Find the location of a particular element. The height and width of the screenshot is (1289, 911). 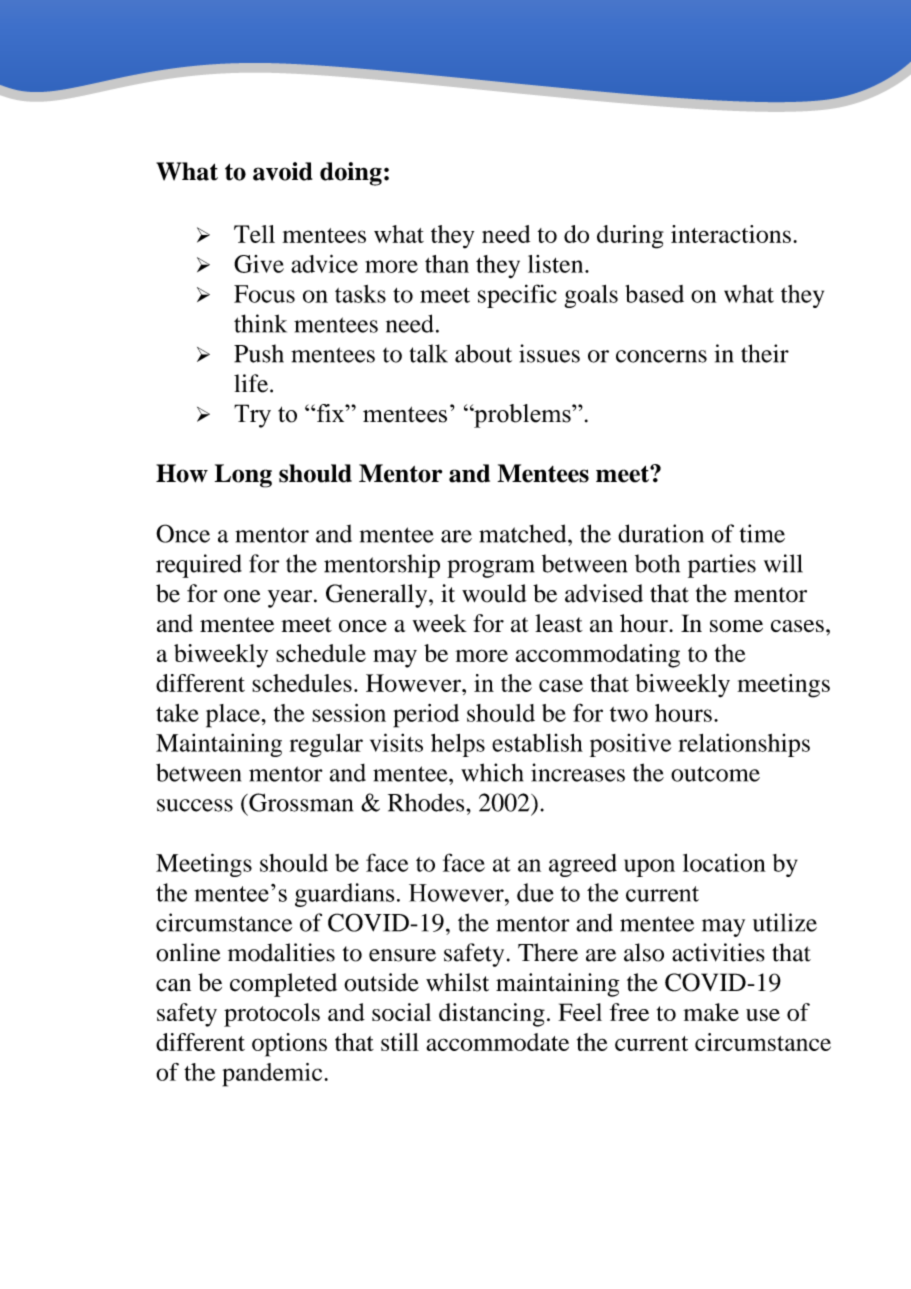

interactions is located at coordinates (731, 234).
